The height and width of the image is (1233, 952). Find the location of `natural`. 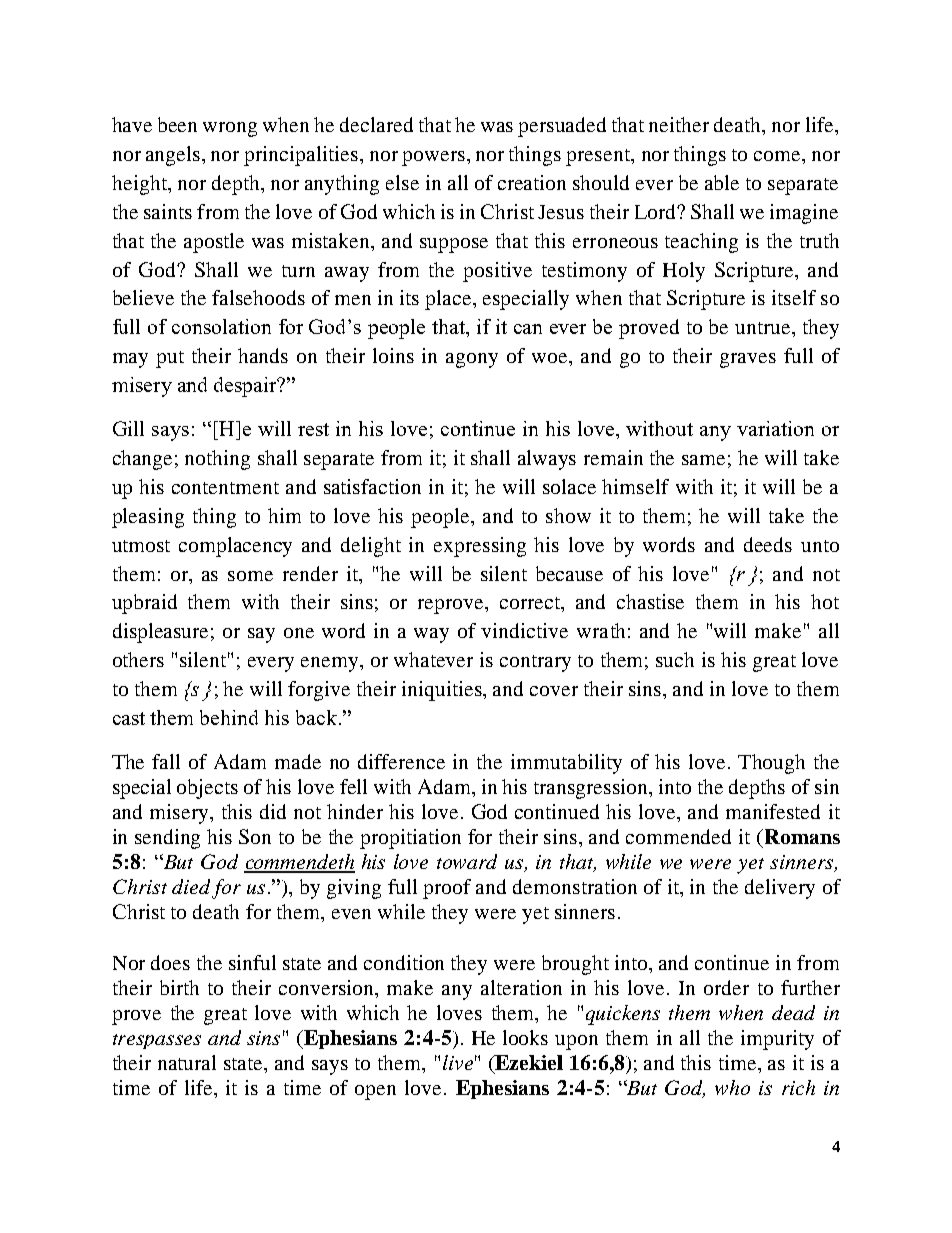

natural is located at coordinates (187, 1062).
